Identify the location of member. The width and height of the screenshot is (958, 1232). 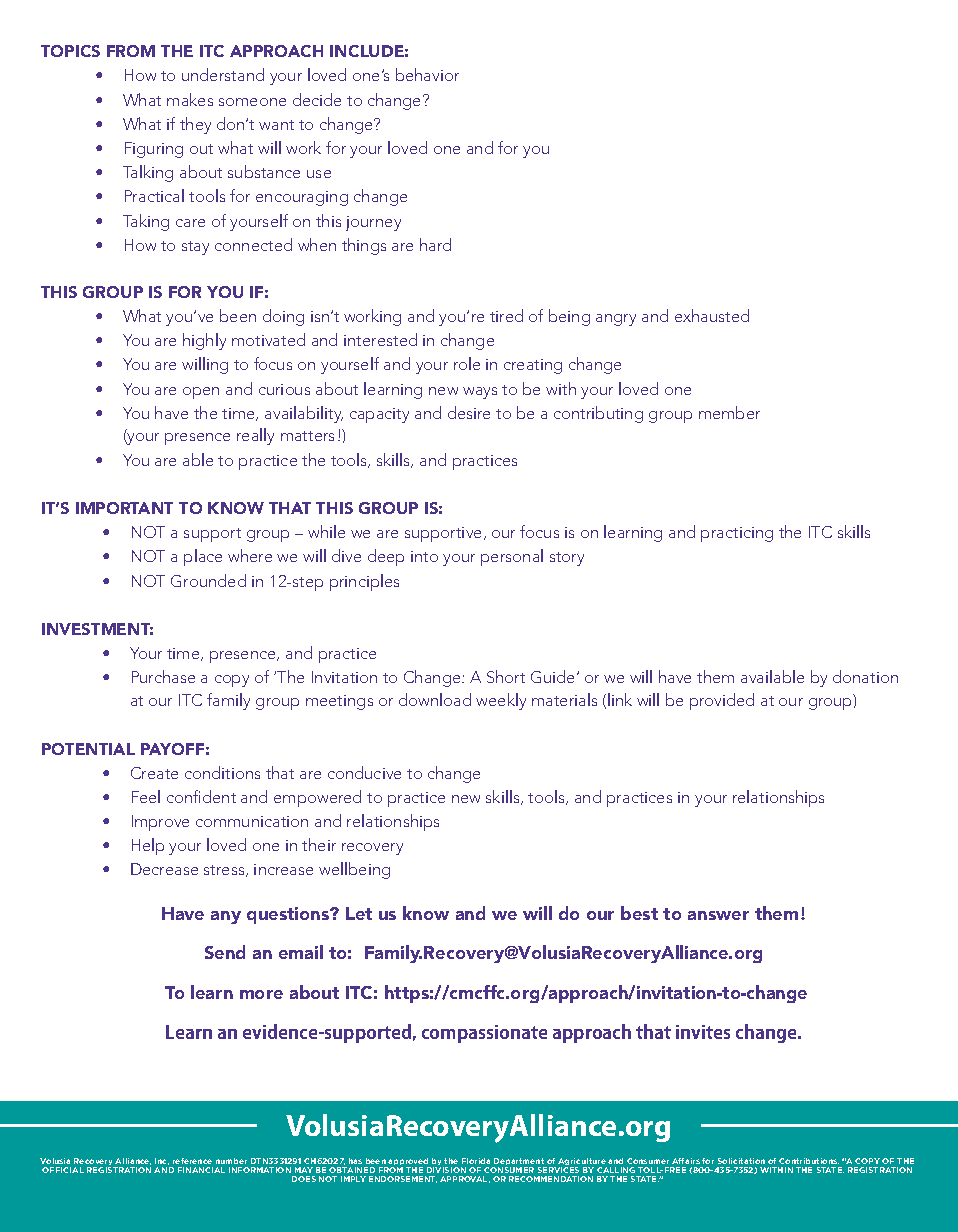
(729, 412).
